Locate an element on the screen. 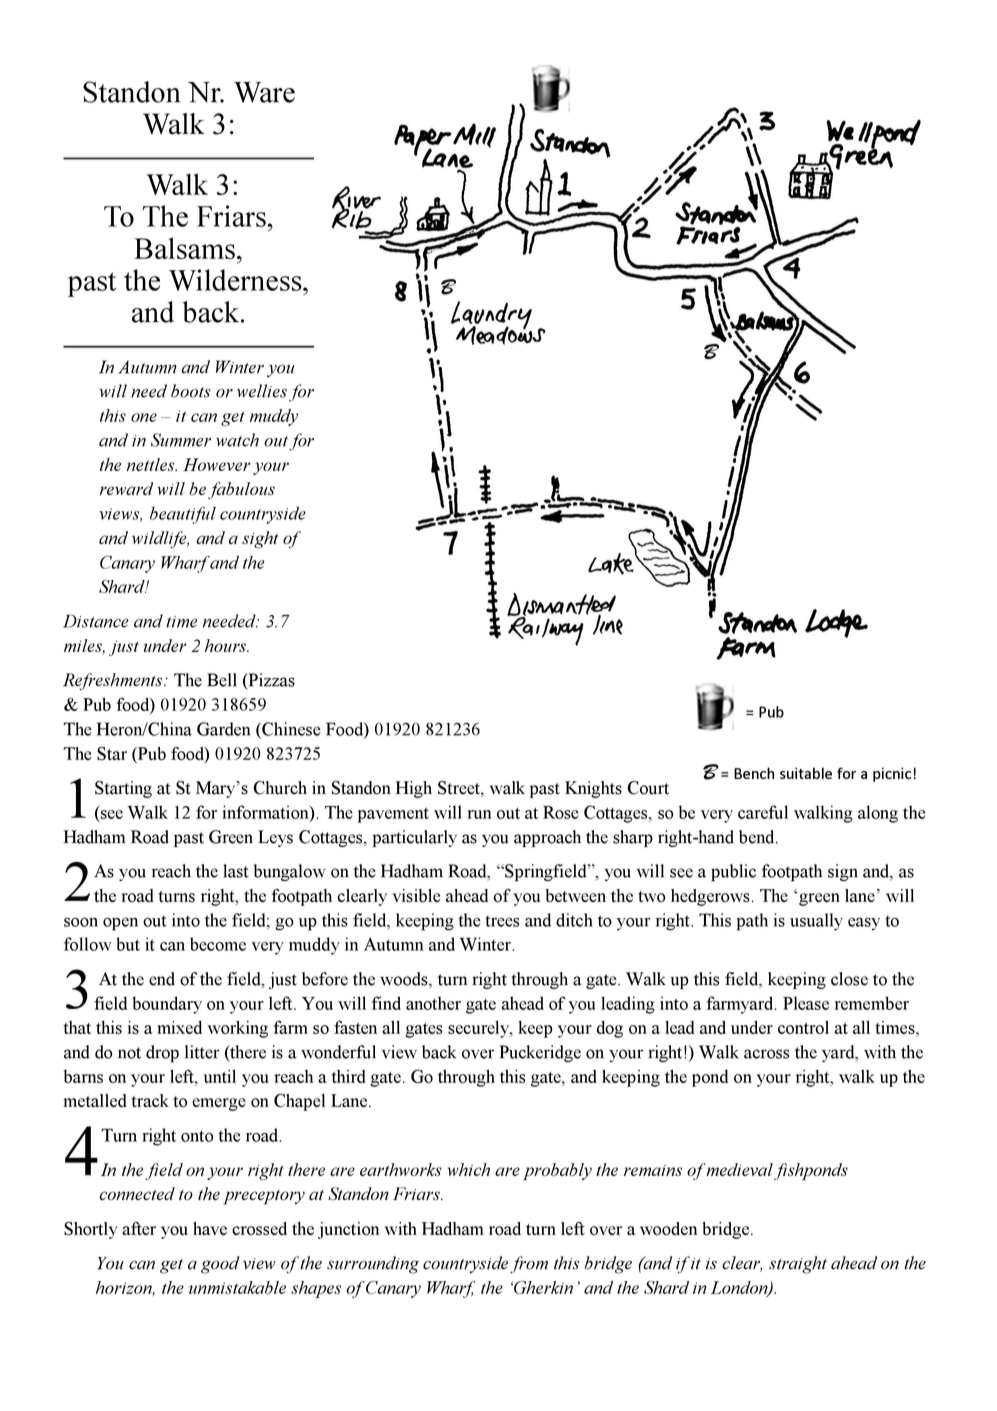 This screenshot has width=997, height=1411. watch is located at coordinates (237, 440).
